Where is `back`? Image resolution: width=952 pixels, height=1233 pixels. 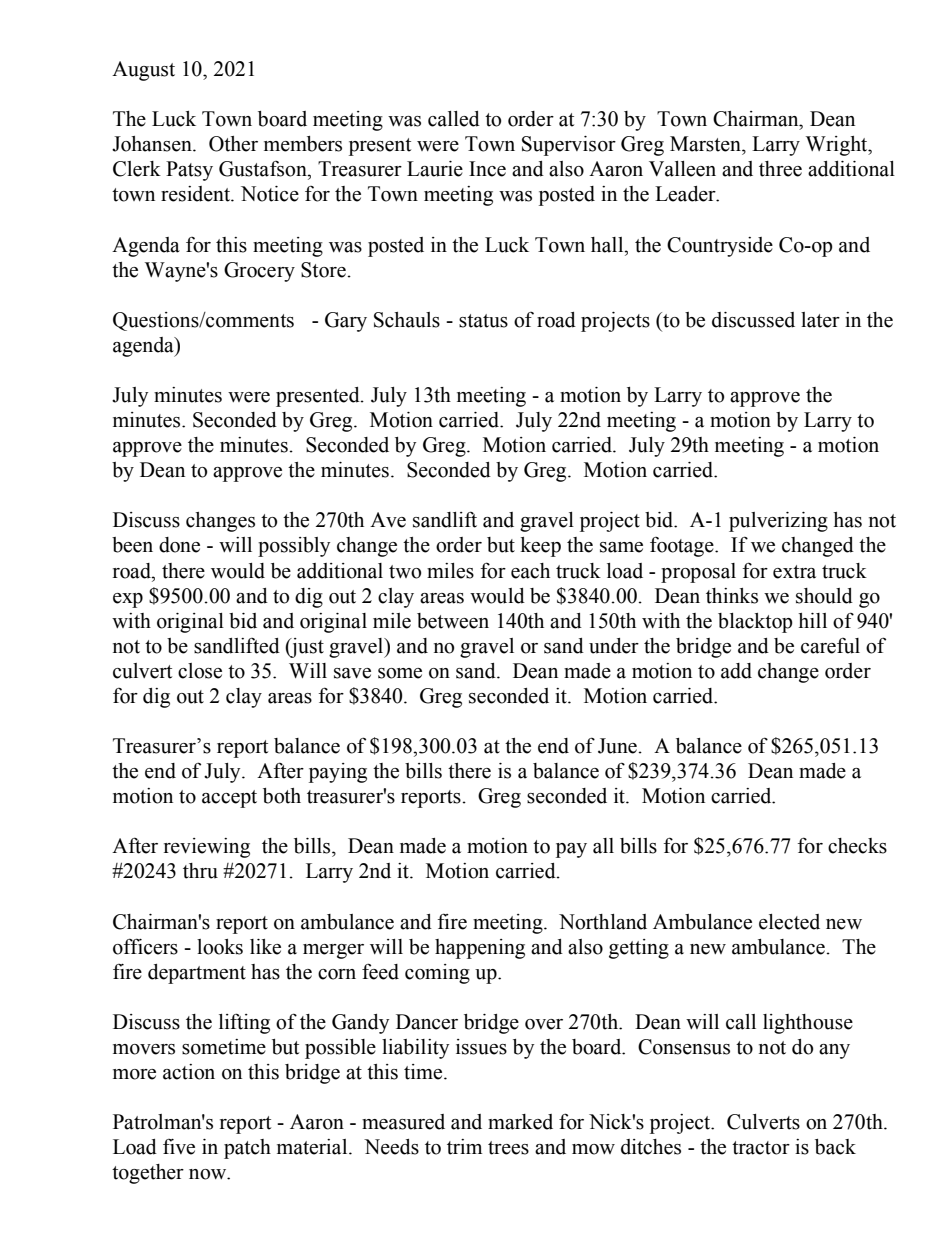
back is located at coordinates (835, 1147).
